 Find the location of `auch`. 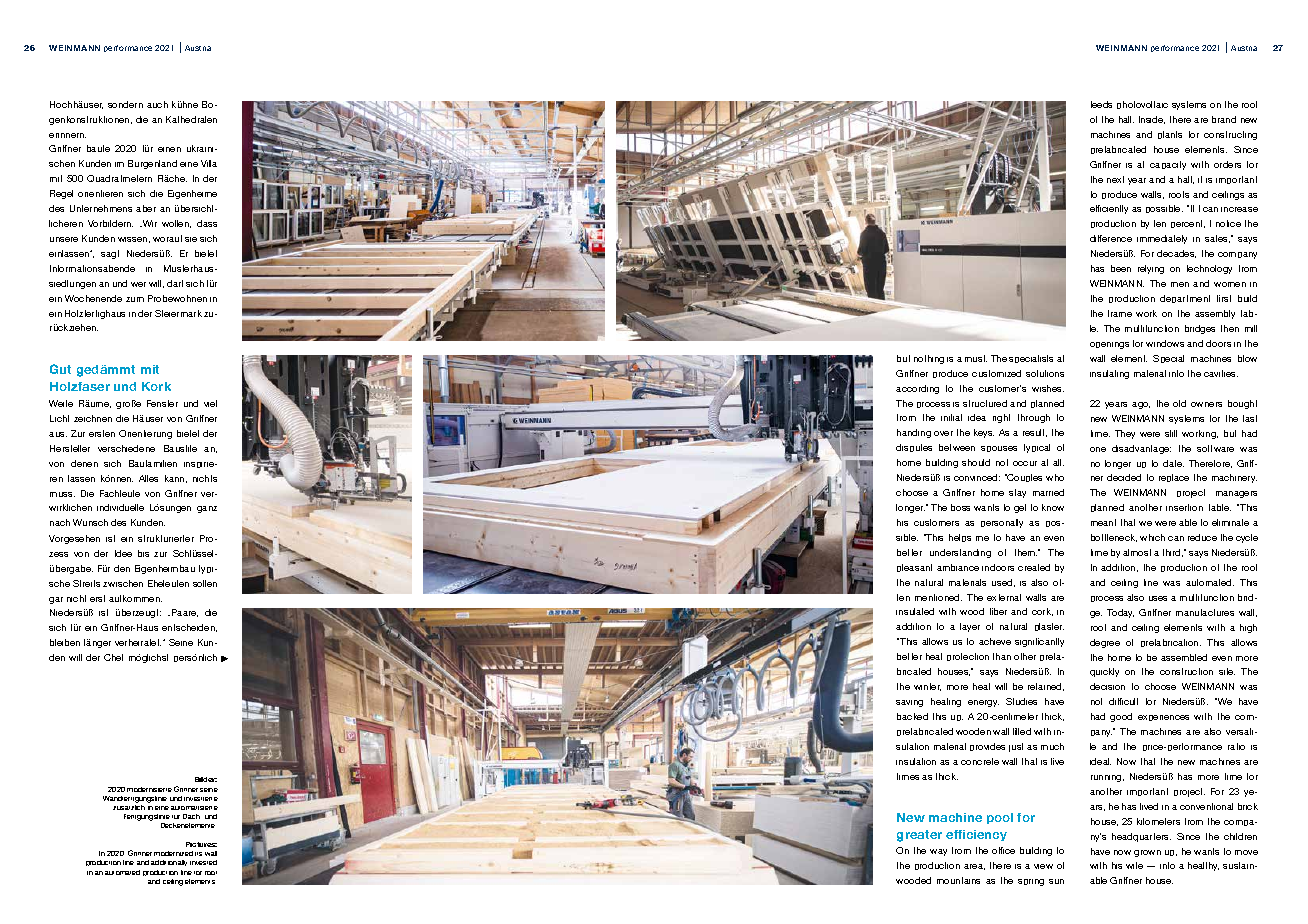

auch is located at coordinates (157, 104).
